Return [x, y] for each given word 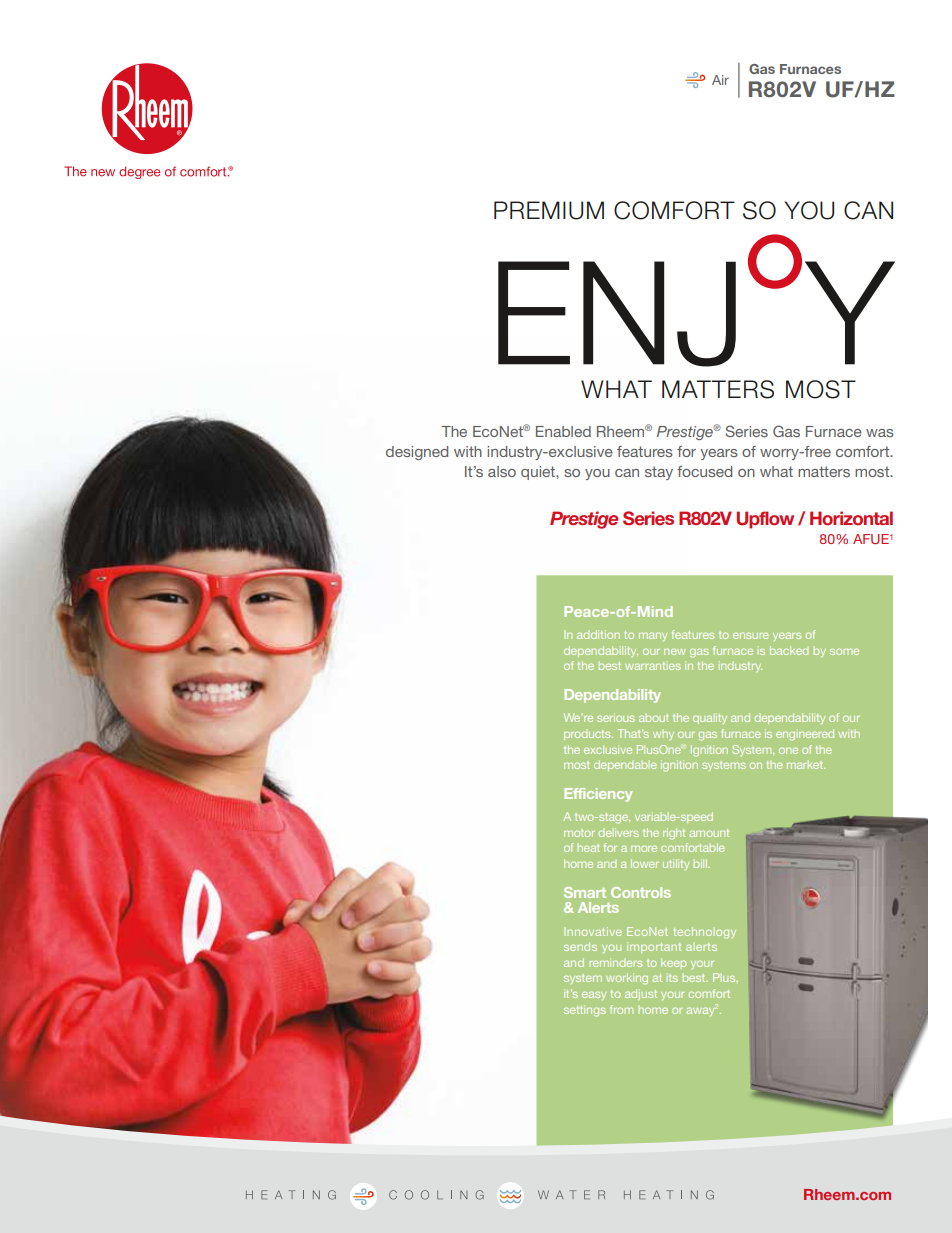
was [880, 433]
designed [417, 453]
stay [659, 473]
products [588, 735]
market [806, 765]
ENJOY [696, 300]
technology [705, 932]
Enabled [563, 431]
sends [580, 946]
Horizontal [851, 518]
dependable [625, 765]
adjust [641, 994]
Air [720, 80]
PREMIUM [549, 210]
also [502, 471]
